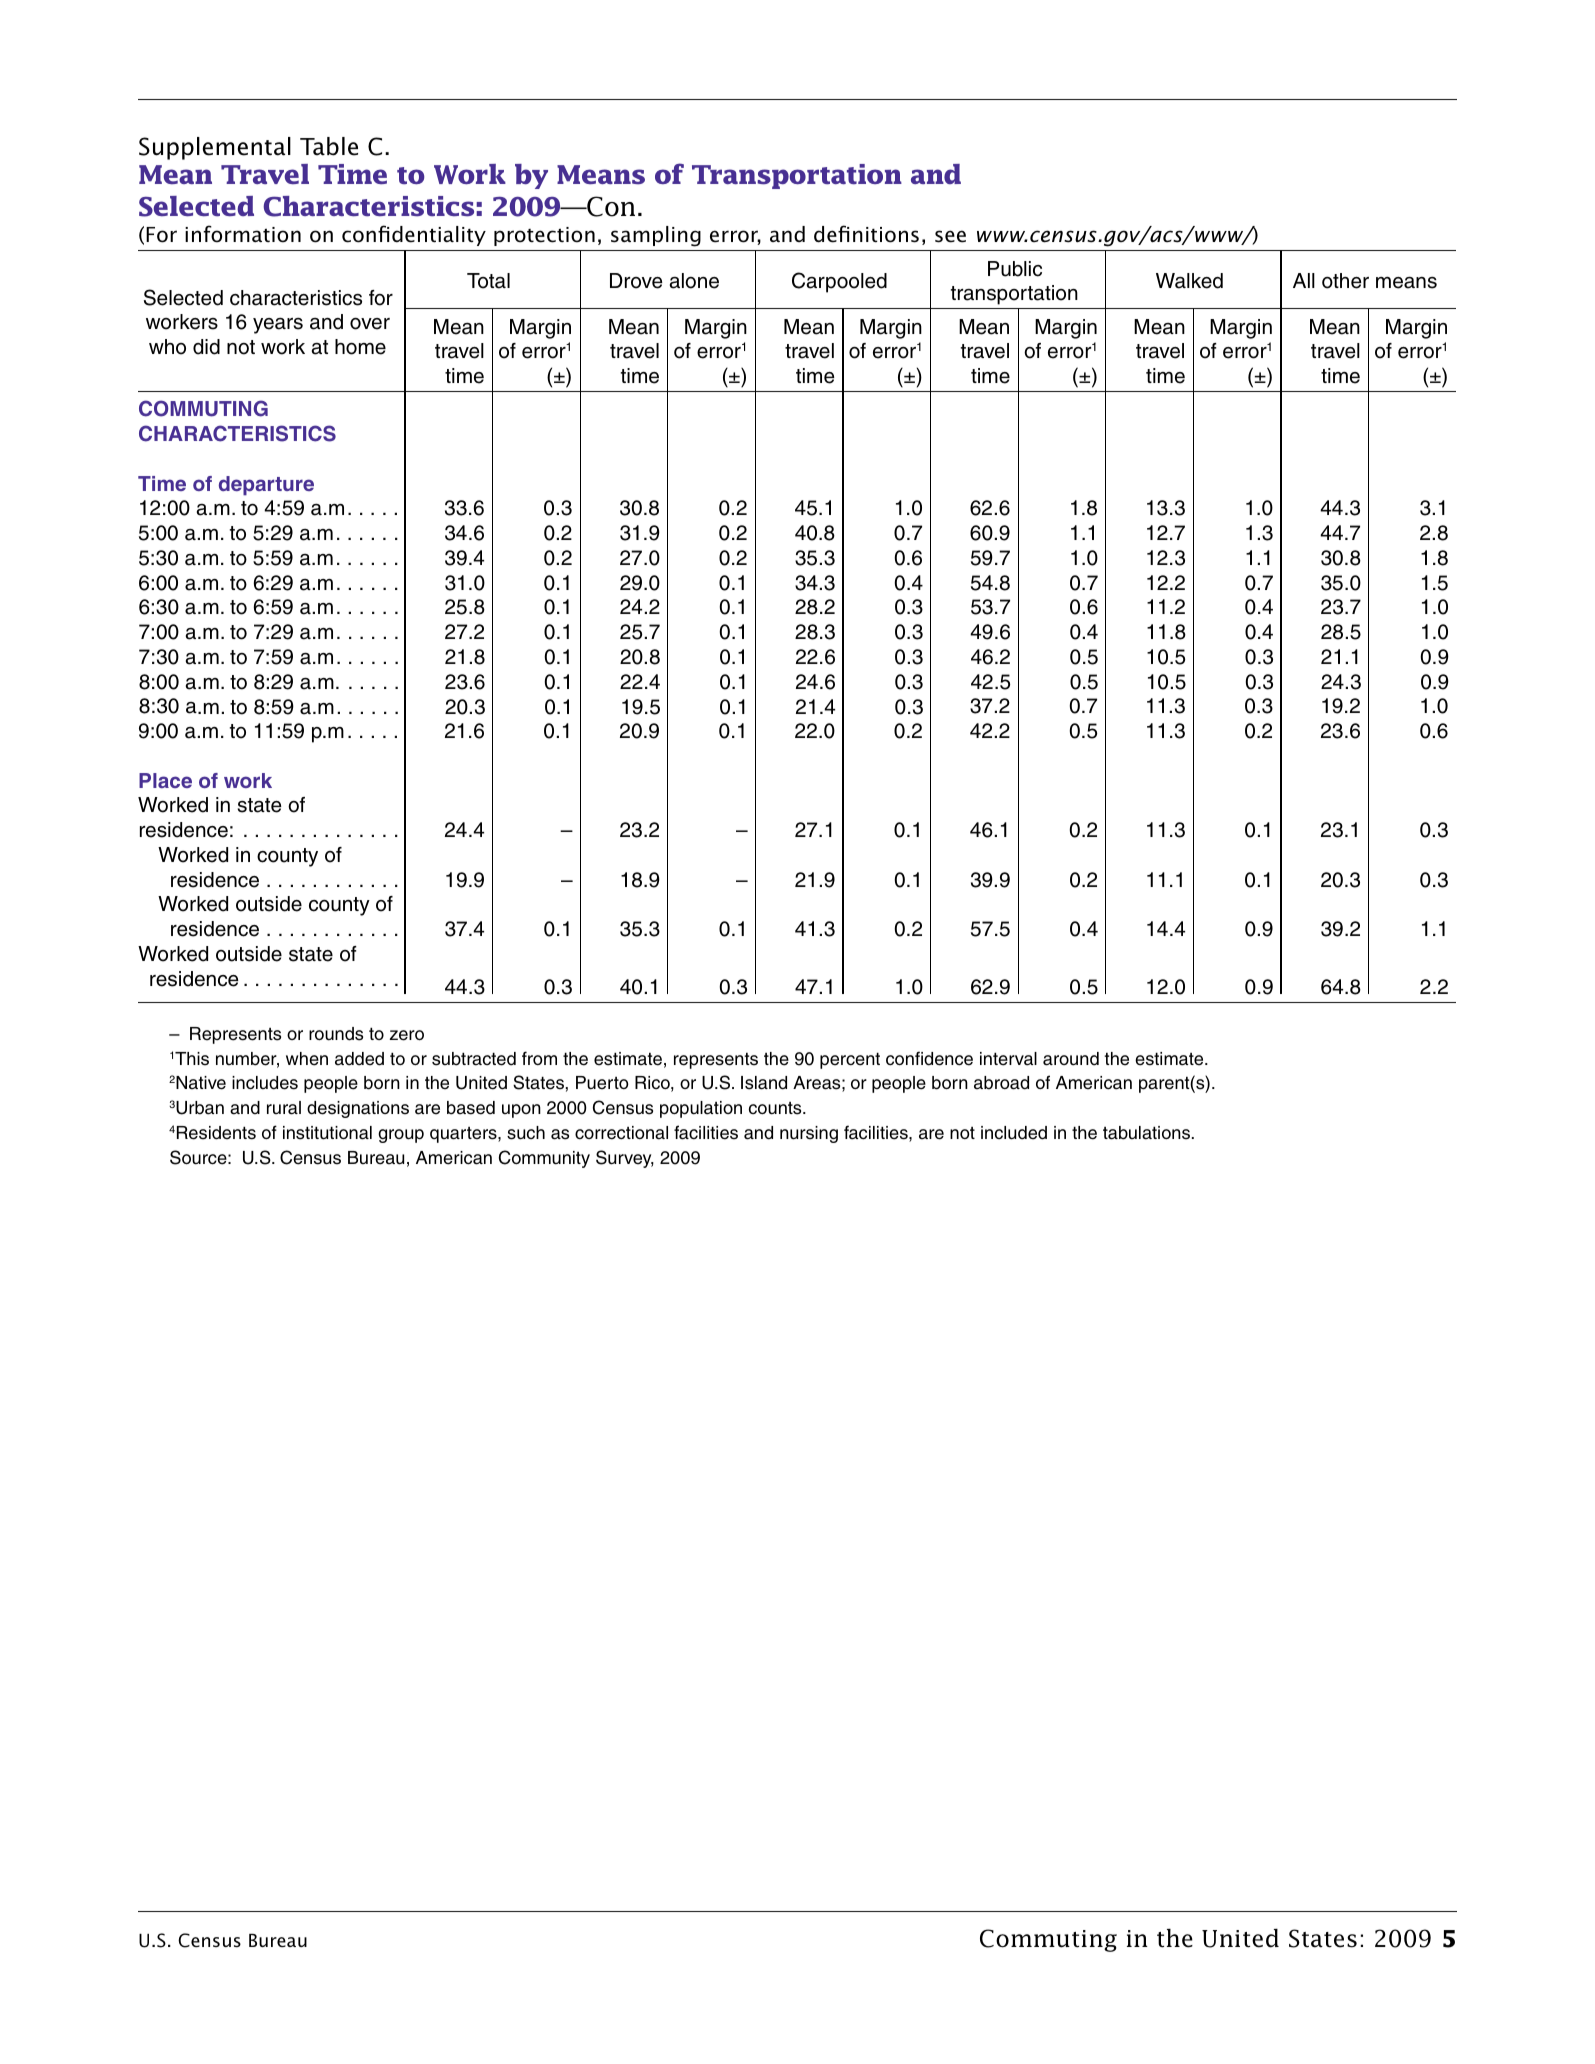  What do you see at coordinates (266, 486) in the screenshot?
I see `departure` at bounding box center [266, 486].
